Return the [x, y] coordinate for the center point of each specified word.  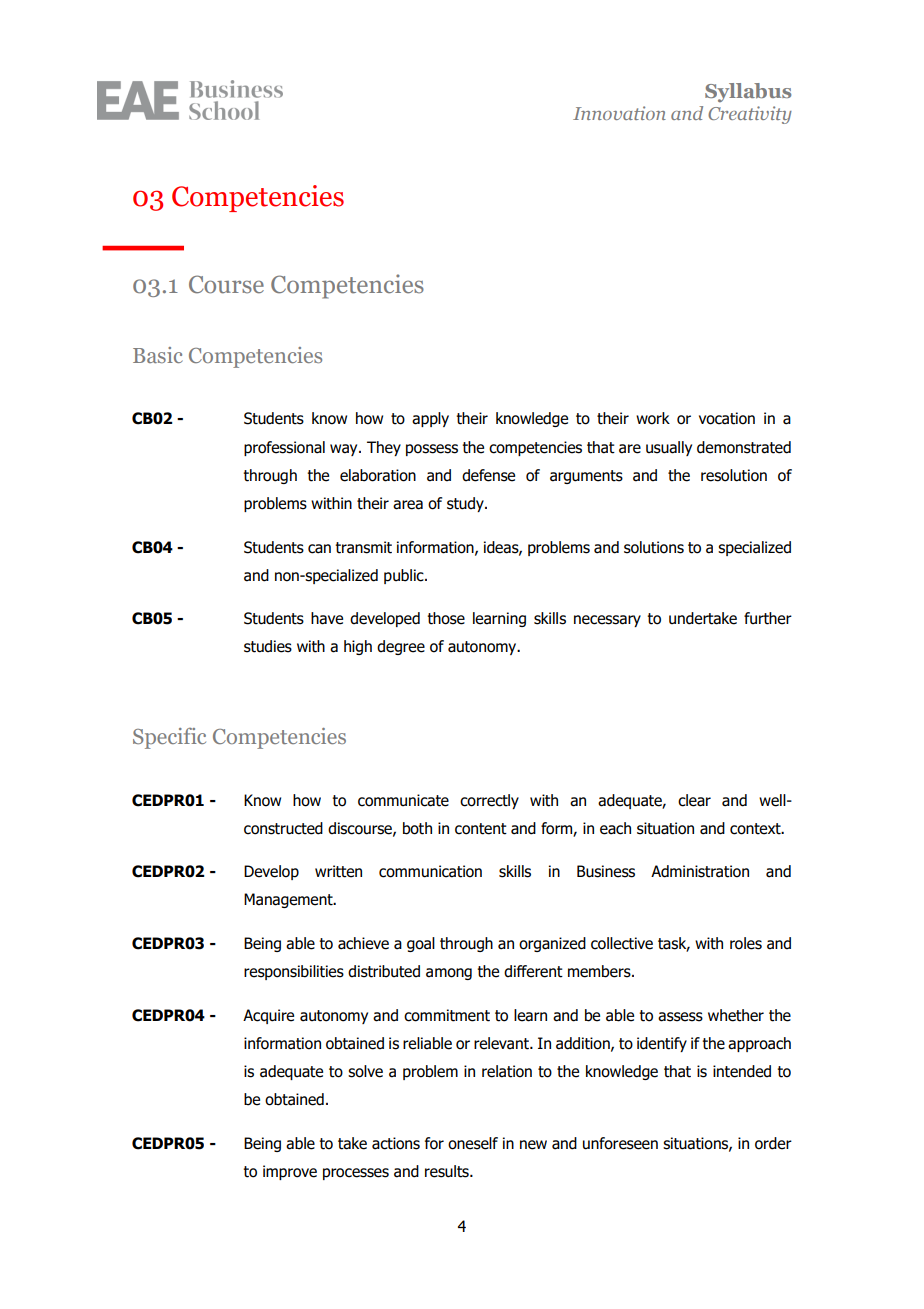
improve [290, 1172]
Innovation [619, 113]
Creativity [750, 115]
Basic [158, 355]
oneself [473, 1143]
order [773, 1143]
